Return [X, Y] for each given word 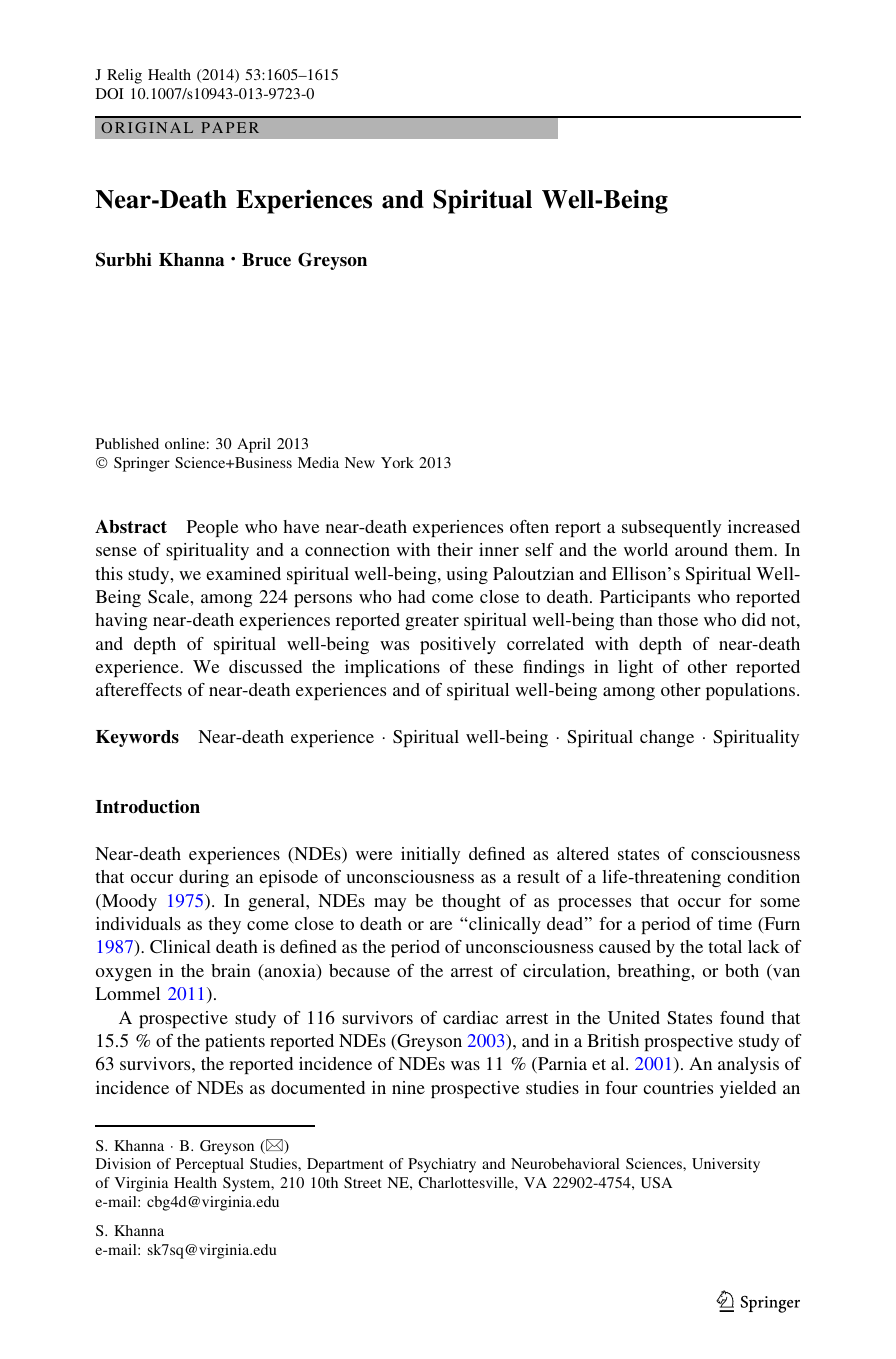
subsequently [671, 528]
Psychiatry [442, 1165]
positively [458, 645]
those [678, 619]
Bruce [266, 260]
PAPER [230, 127]
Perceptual [210, 1165]
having [121, 621]
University [726, 1165]
